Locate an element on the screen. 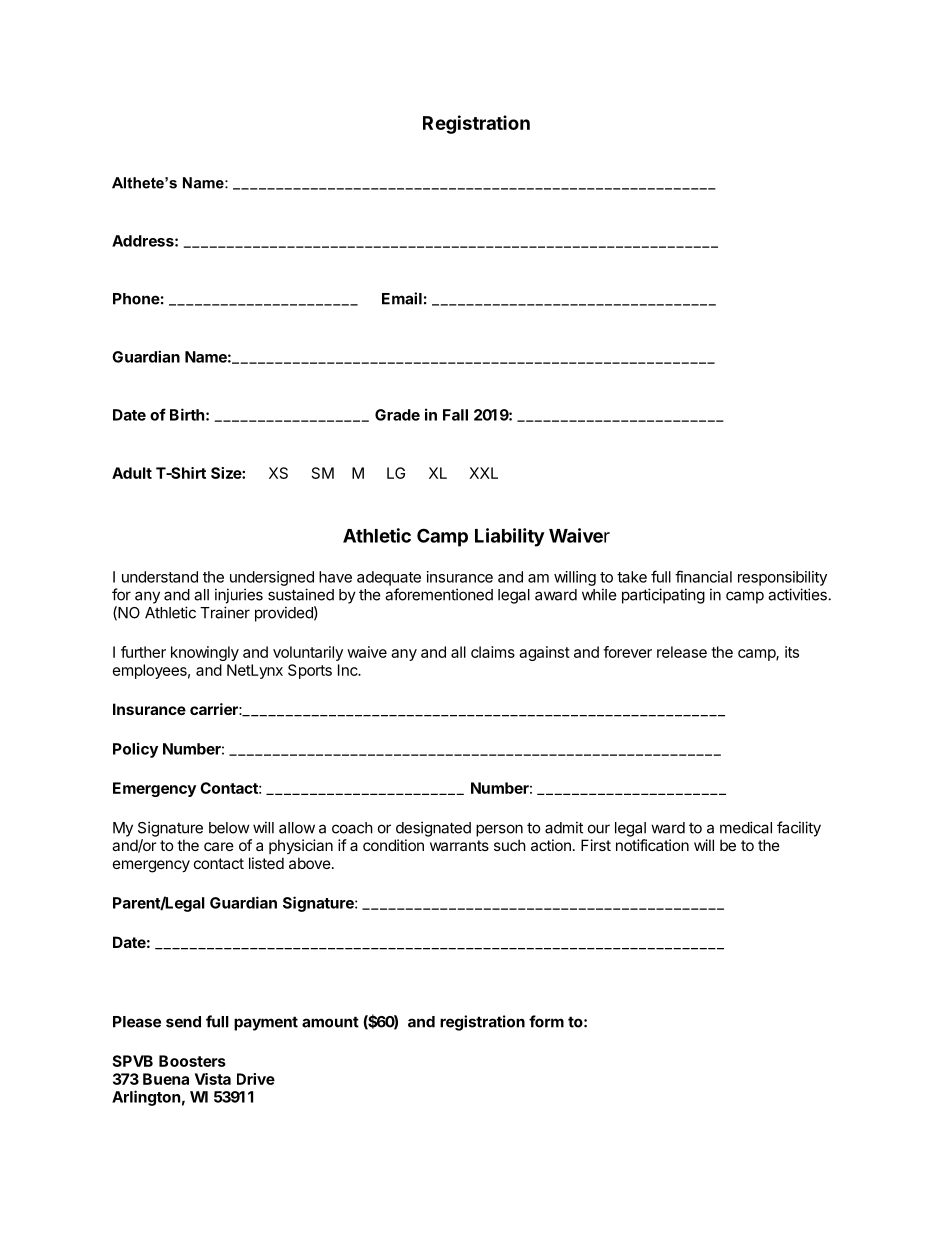 The height and width of the screenshot is (1233, 952). amount is located at coordinates (330, 1022).
